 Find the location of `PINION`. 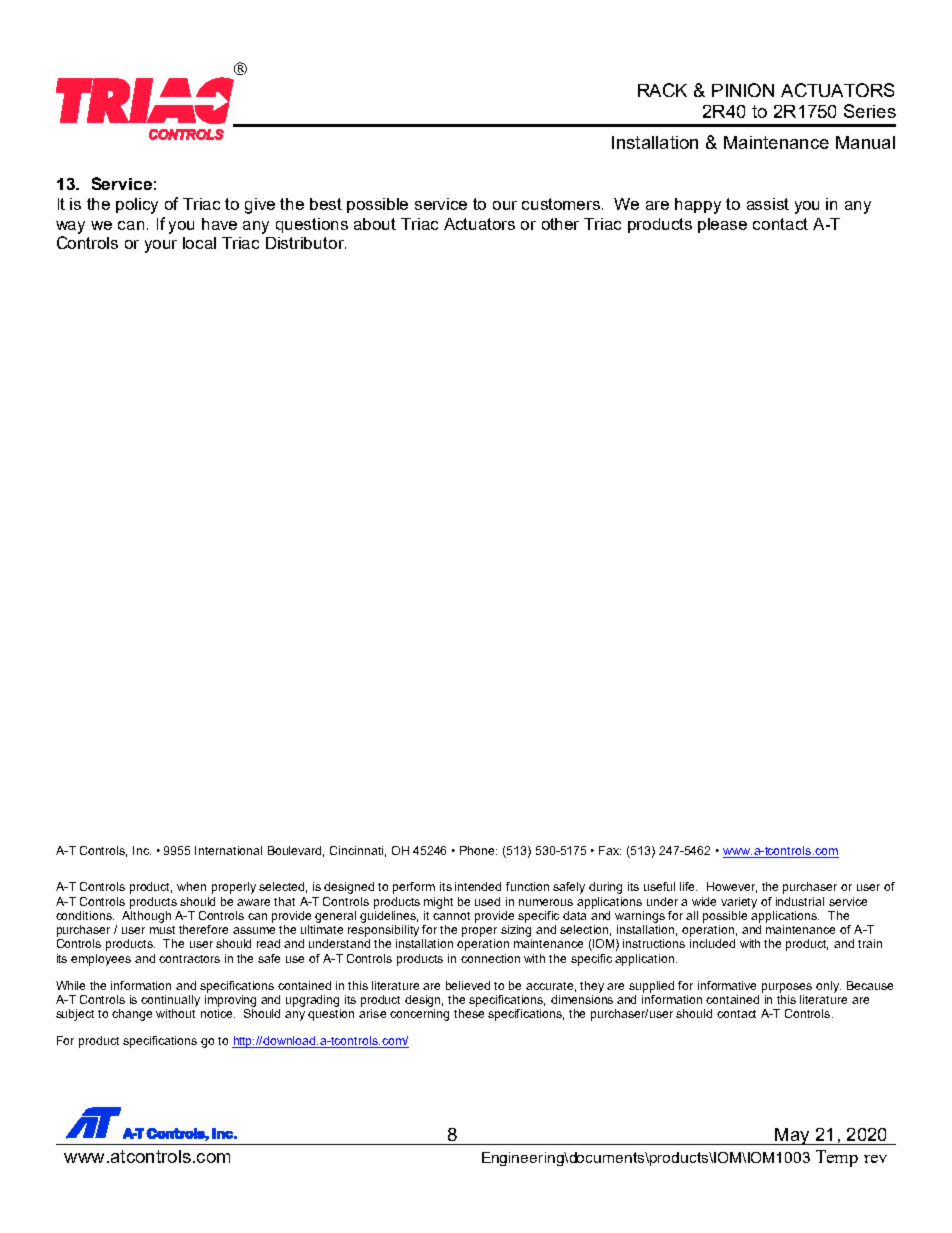

PINION is located at coordinates (743, 90).
